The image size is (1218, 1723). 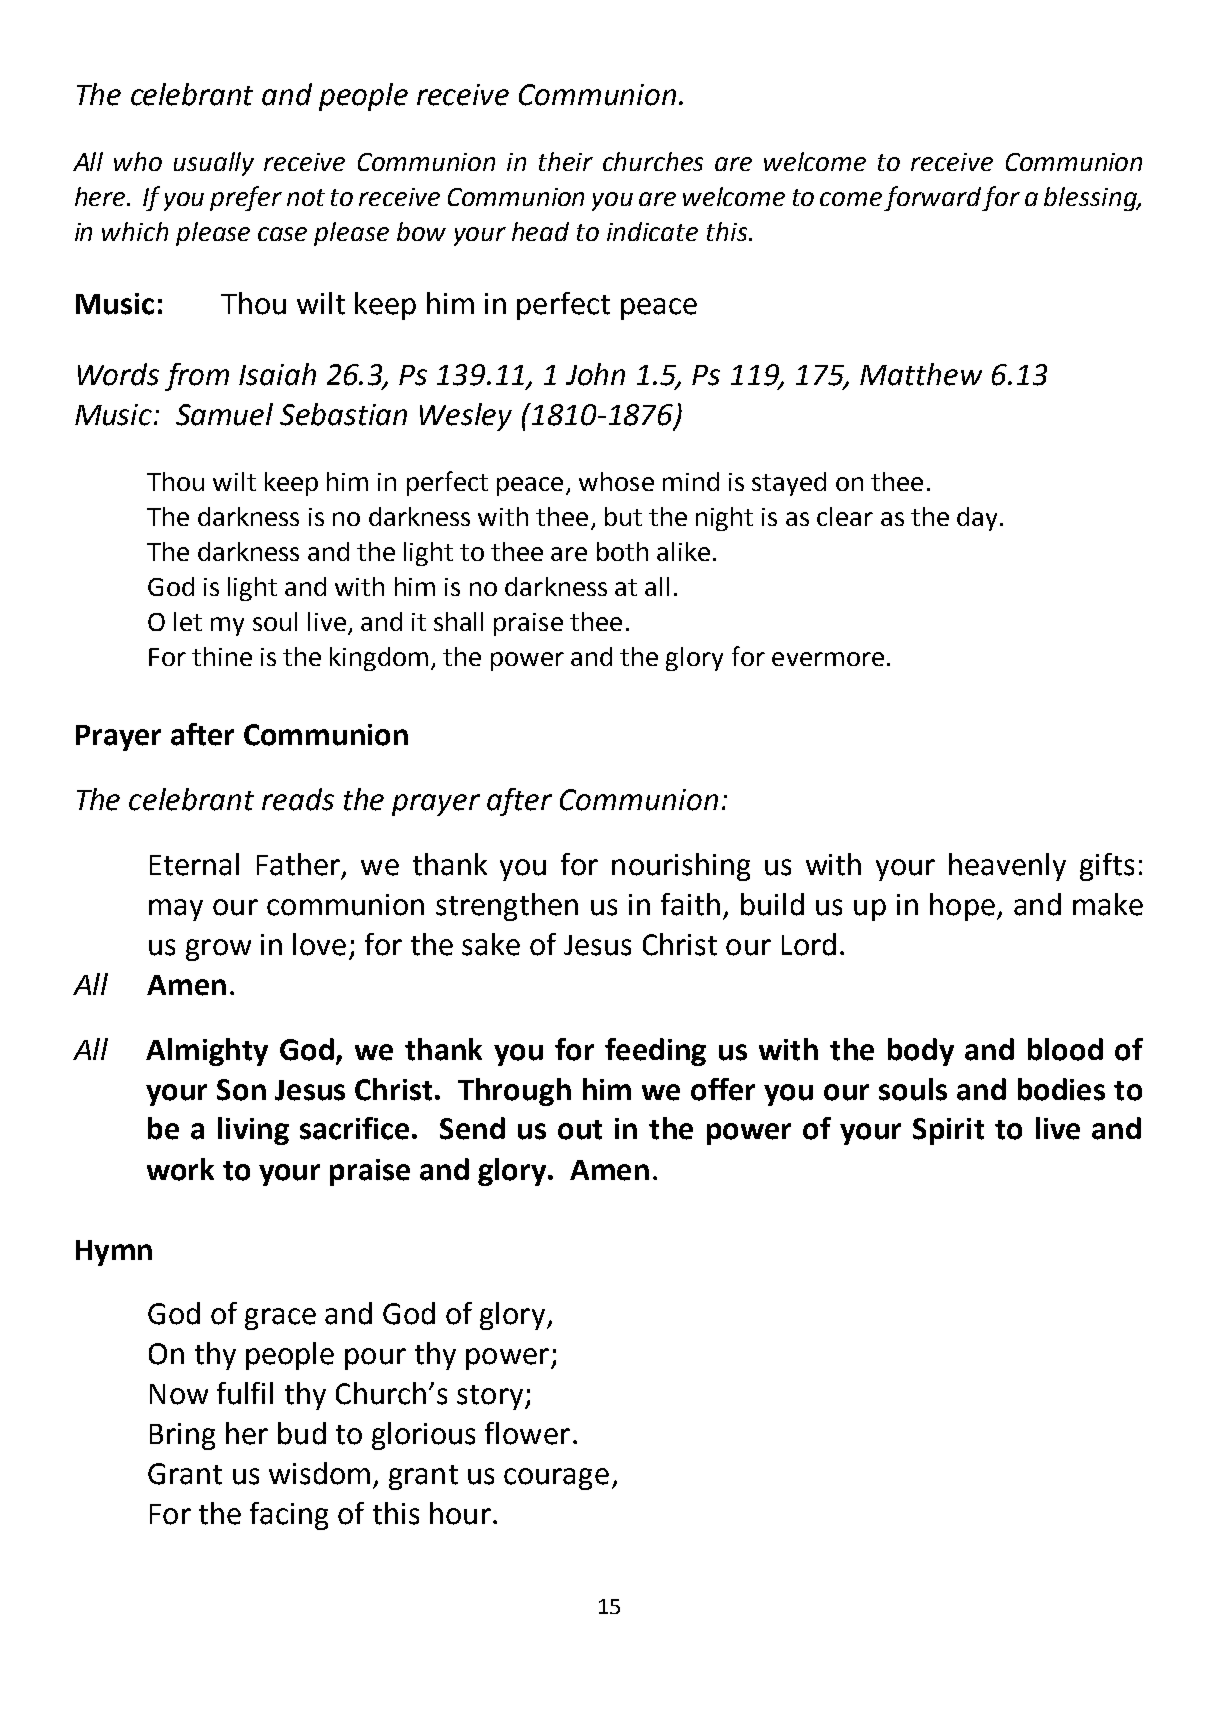 I want to click on indicate, so click(x=652, y=231).
